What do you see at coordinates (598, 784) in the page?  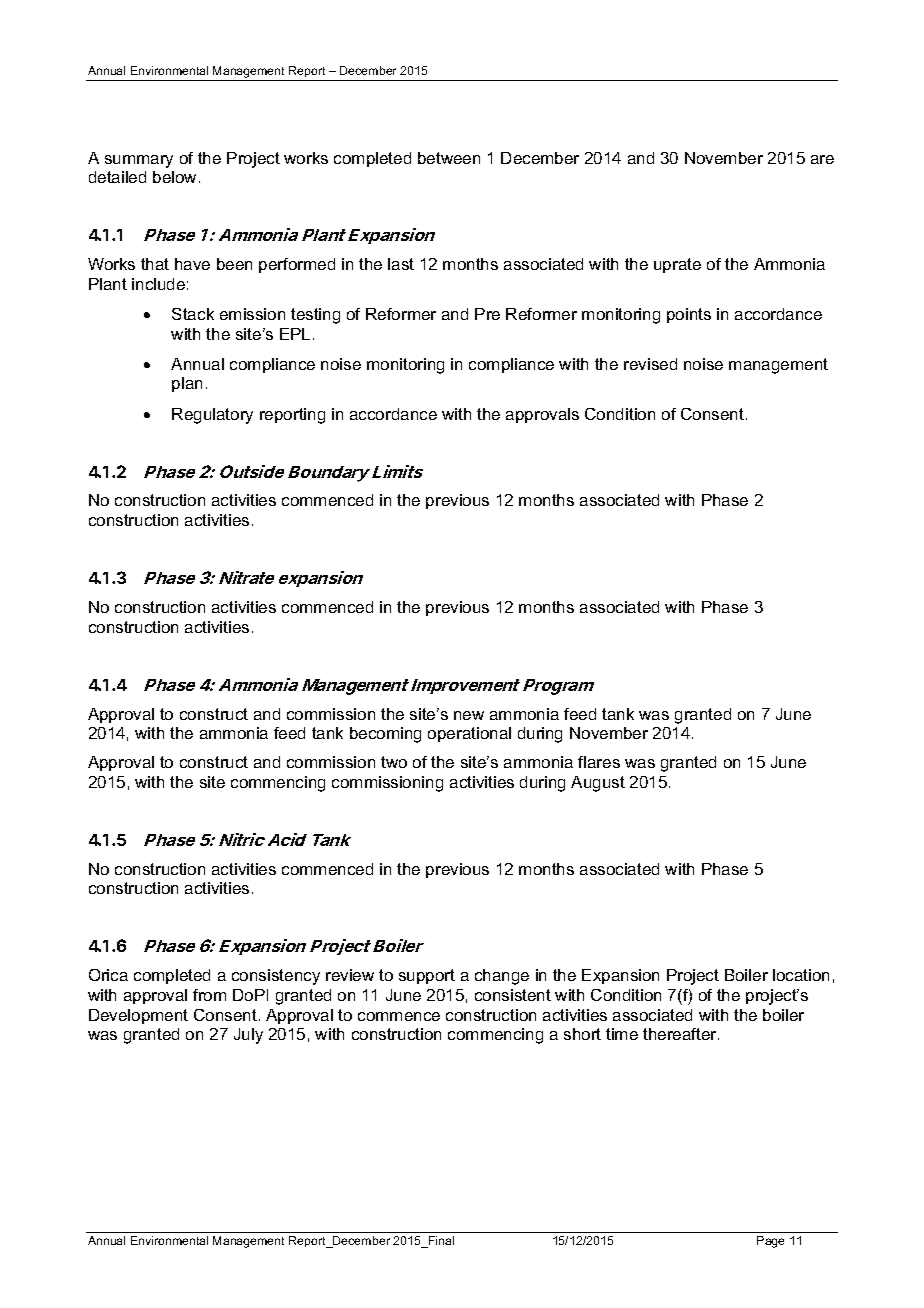 I see `August` at bounding box center [598, 784].
